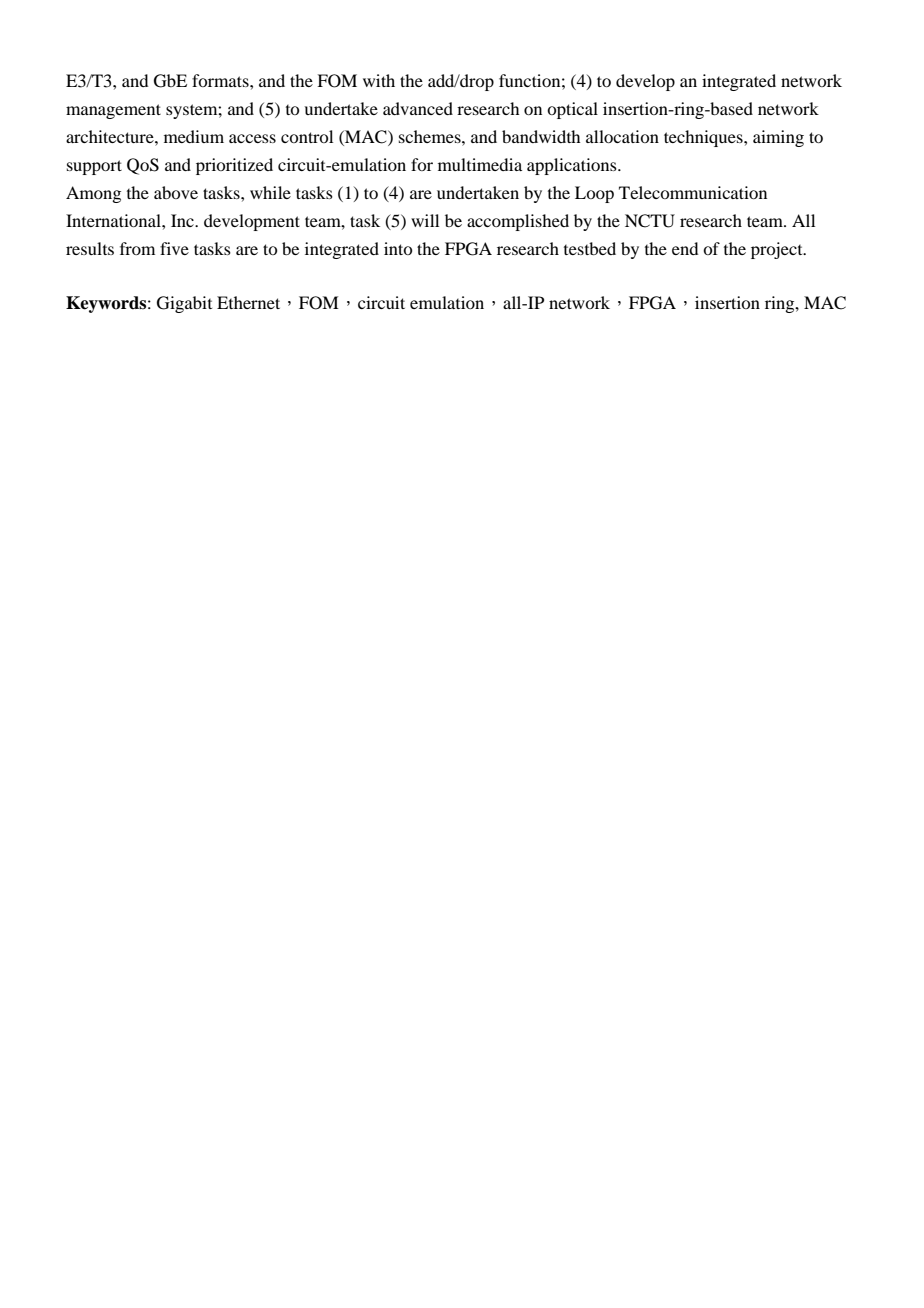  Describe the element at coordinates (704, 138) in the screenshot. I see `techniques` at that location.
